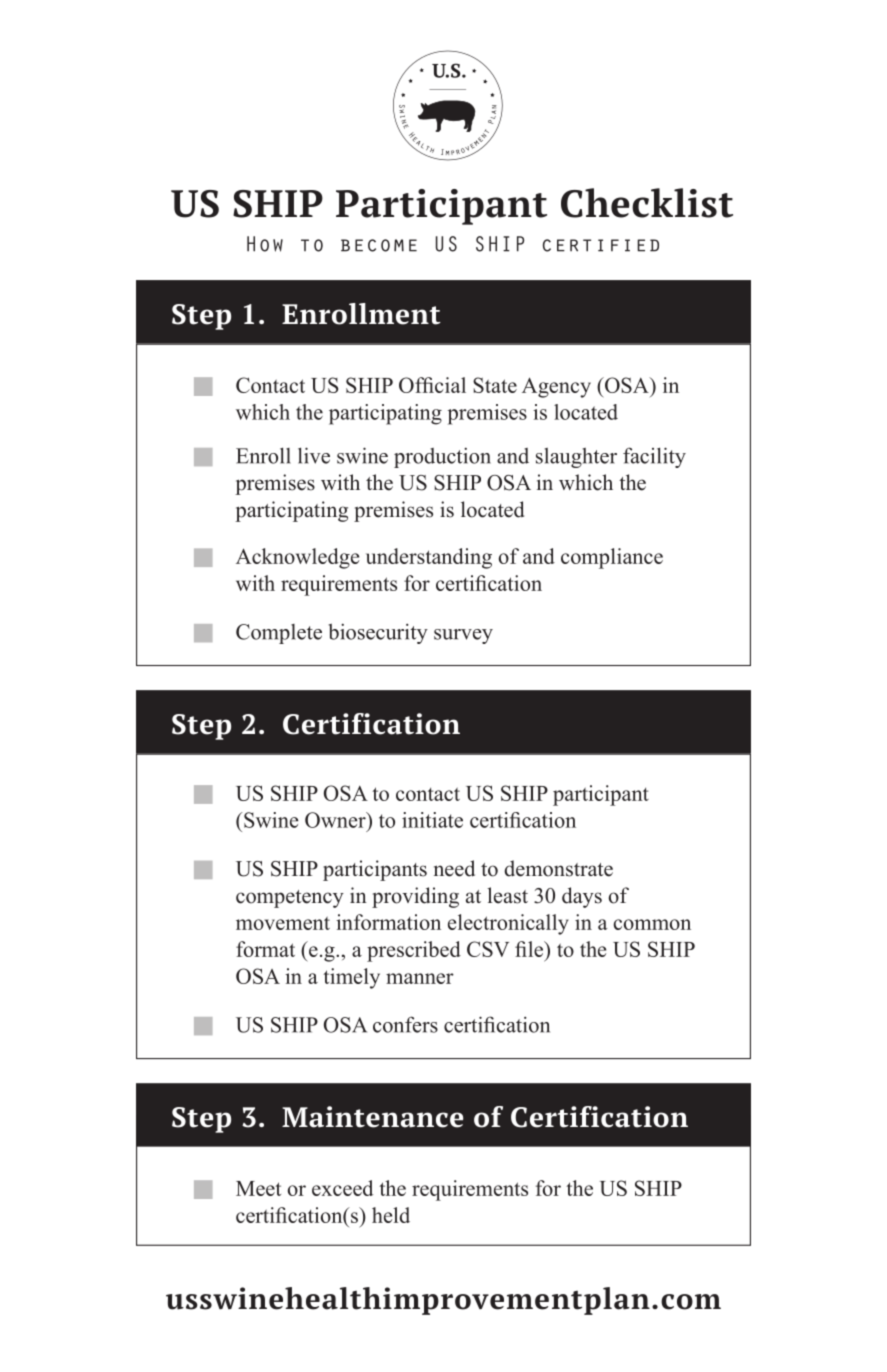 Image resolution: width=887 pixels, height=1372 pixels. I want to click on become, so click(379, 245).
